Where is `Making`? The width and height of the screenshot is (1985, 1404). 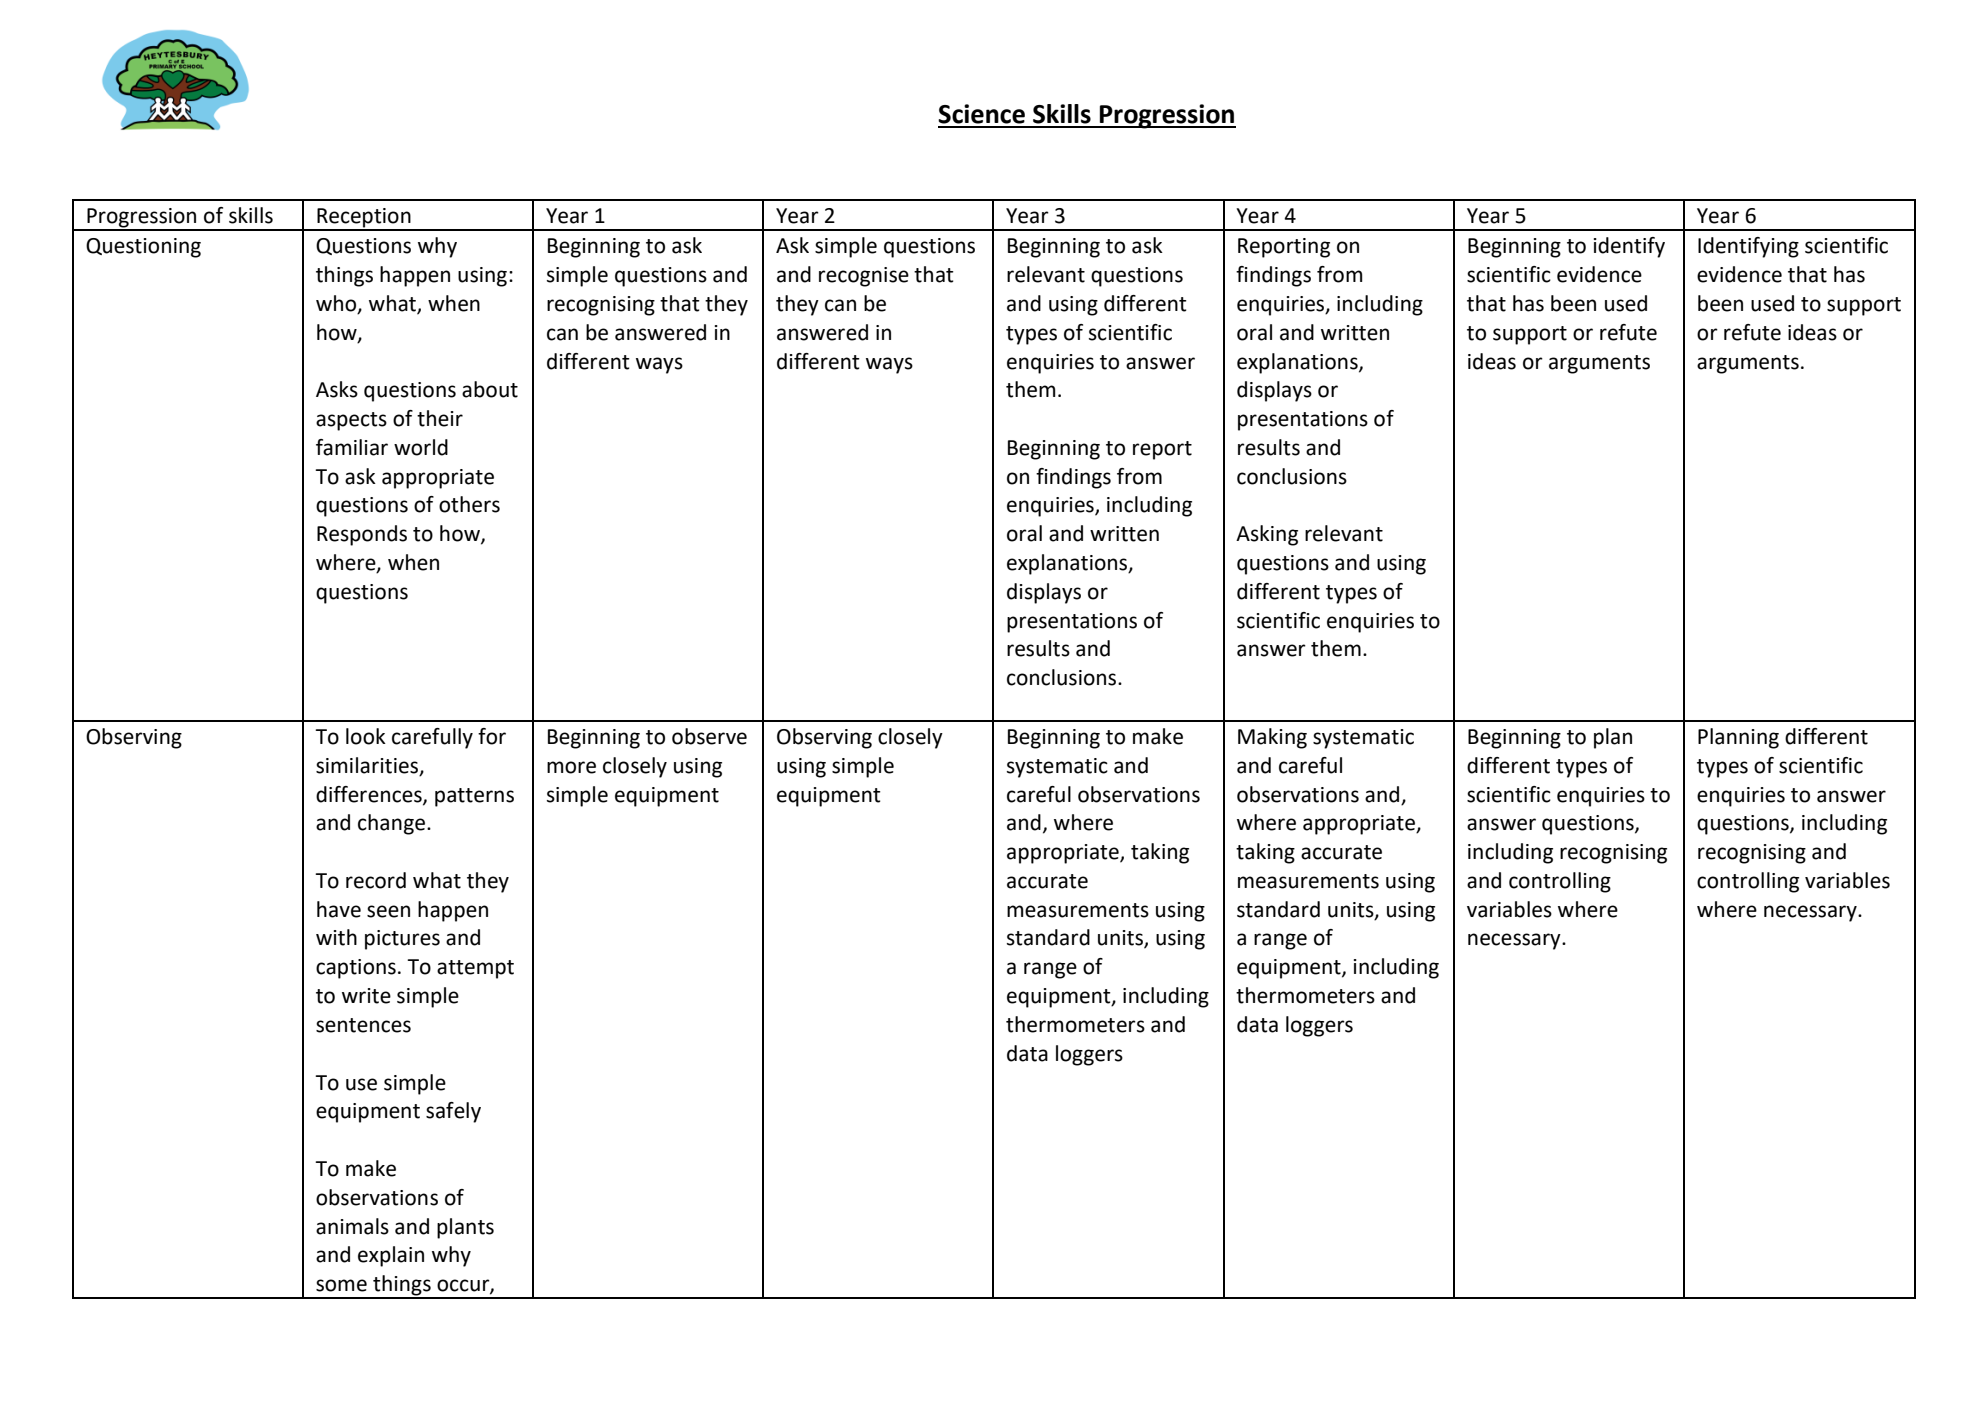 Making is located at coordinates (1272, 738).
